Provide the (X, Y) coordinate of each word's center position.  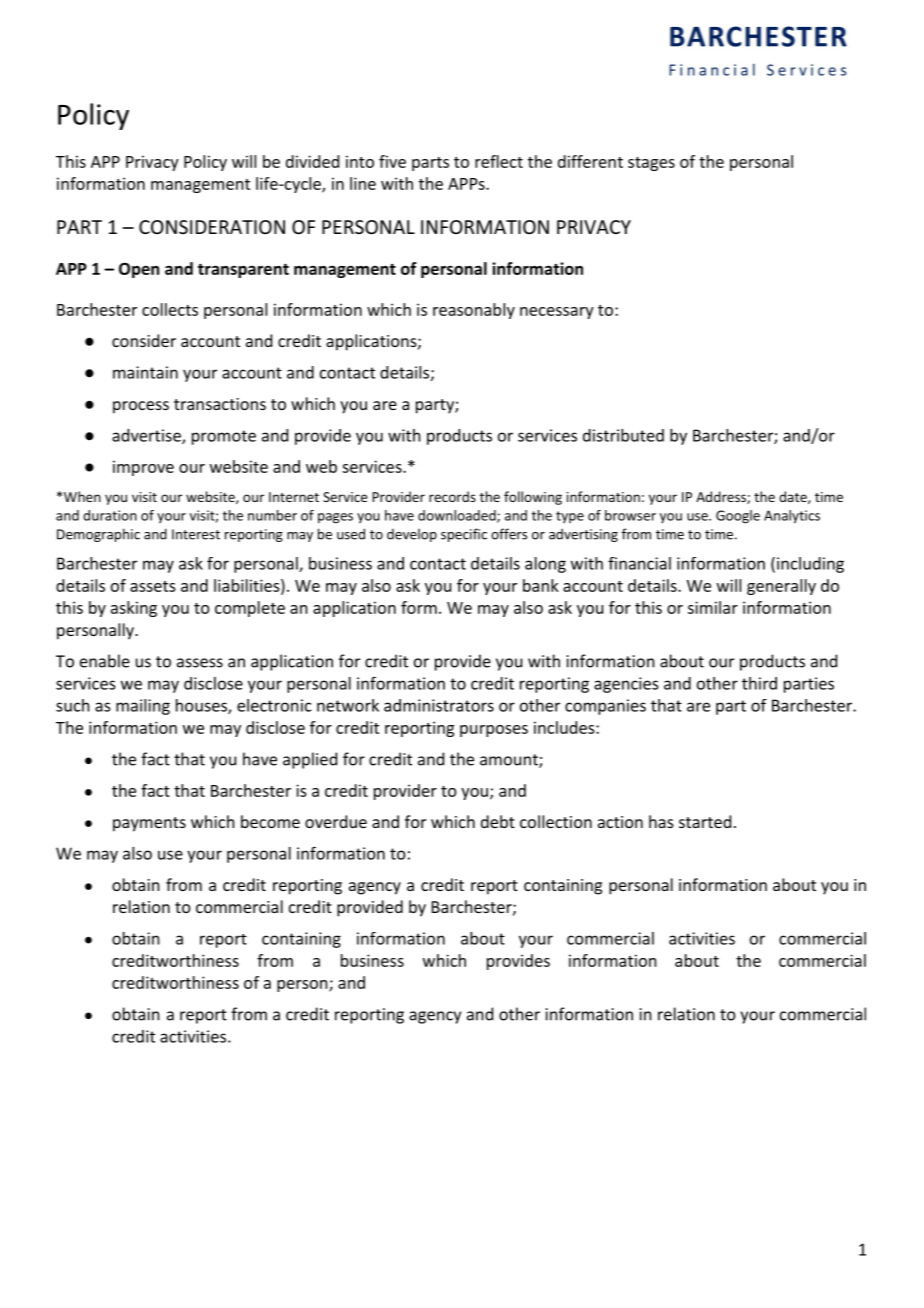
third (759, 683)
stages (651, 164)
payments (149, 824)
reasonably (474, 311)
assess (200, 663)
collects (170, 309)
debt (498, 821)
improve (143, 468)
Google (738, 517)
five (392, 161)
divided (312, 161)
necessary (557, 313)
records (452, 496)
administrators (439, 705)
